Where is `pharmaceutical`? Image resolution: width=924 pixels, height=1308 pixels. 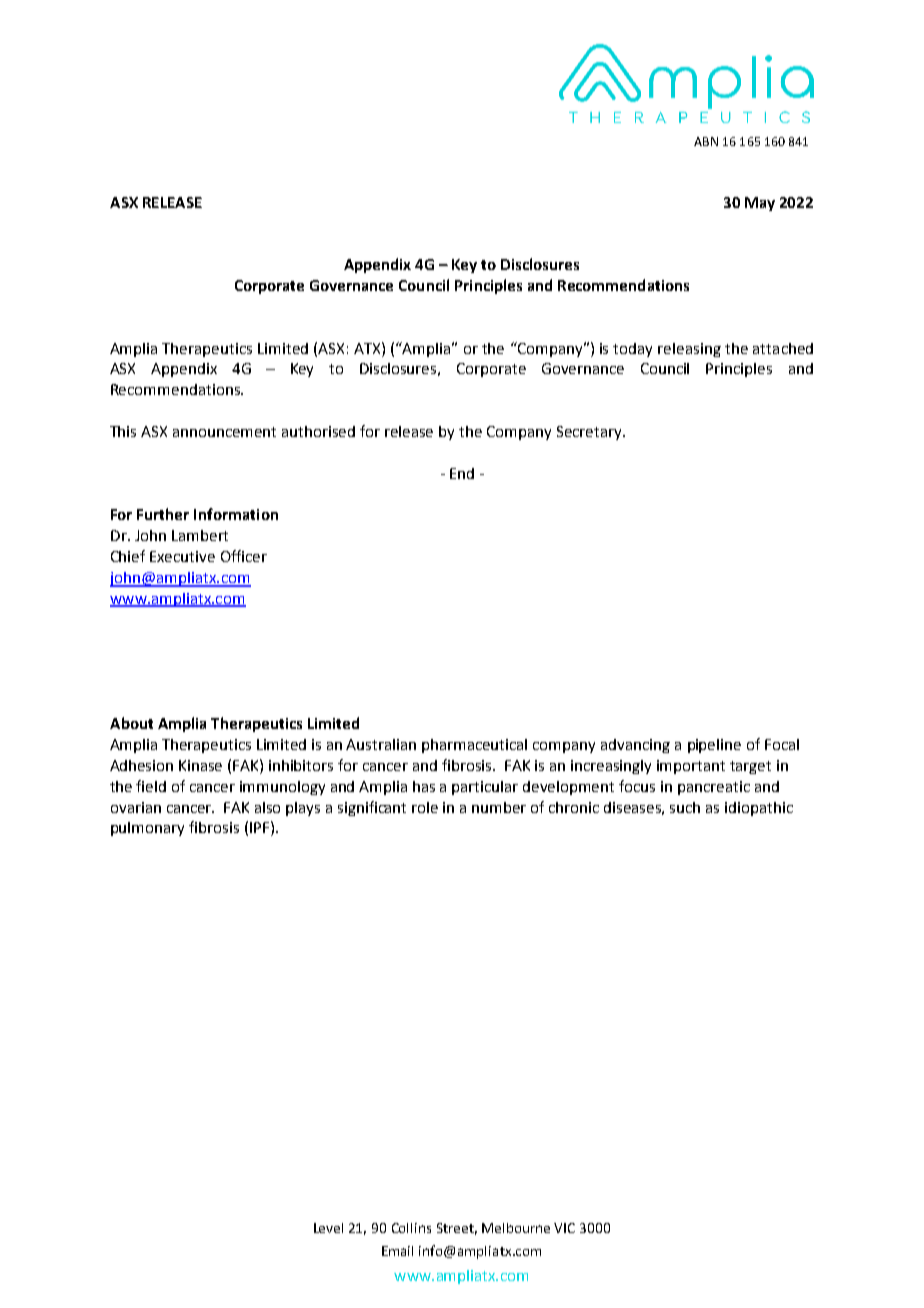
pharmaceutical is located at coordinates (474, 746).
